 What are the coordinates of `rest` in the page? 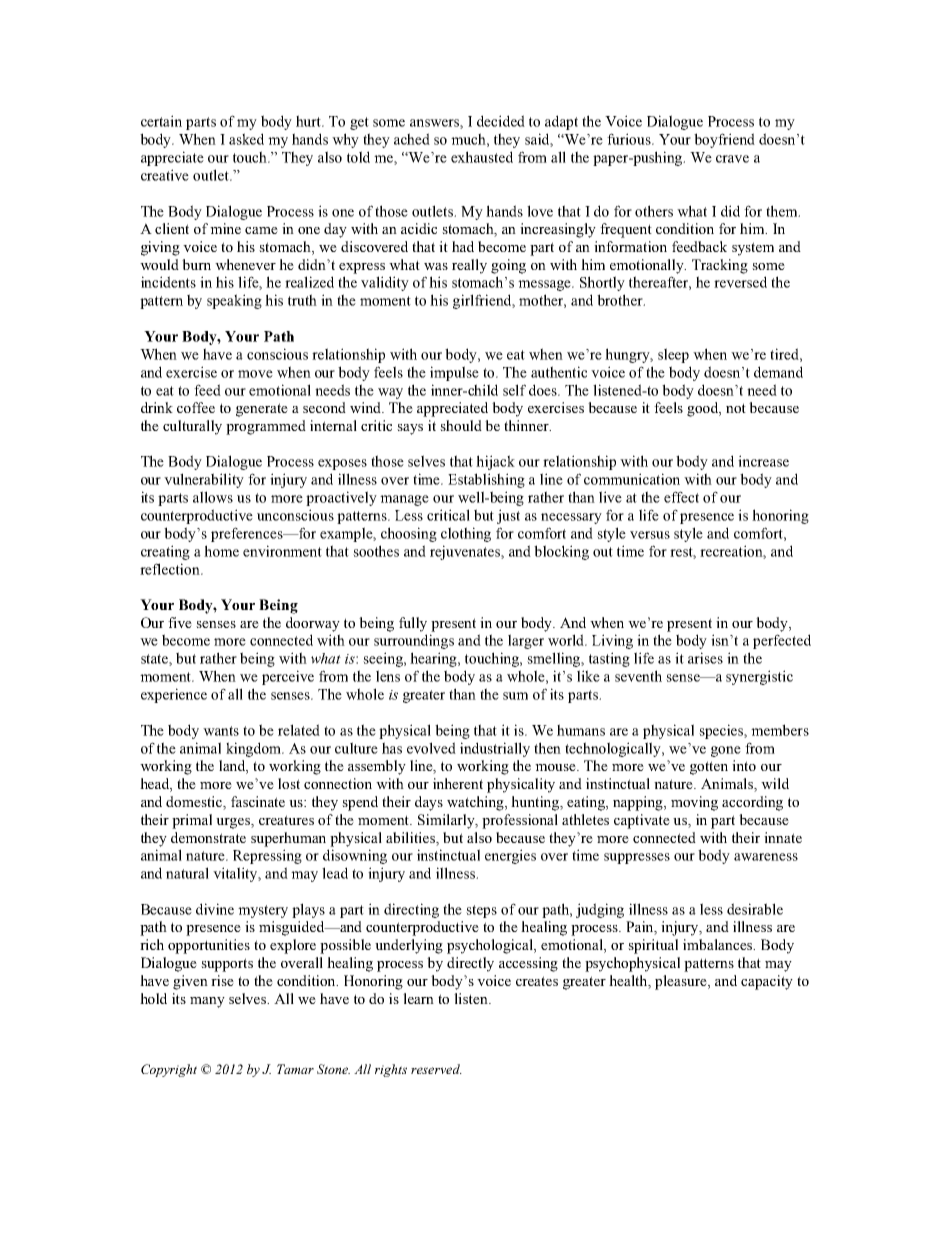 It's located at (683, 553).
